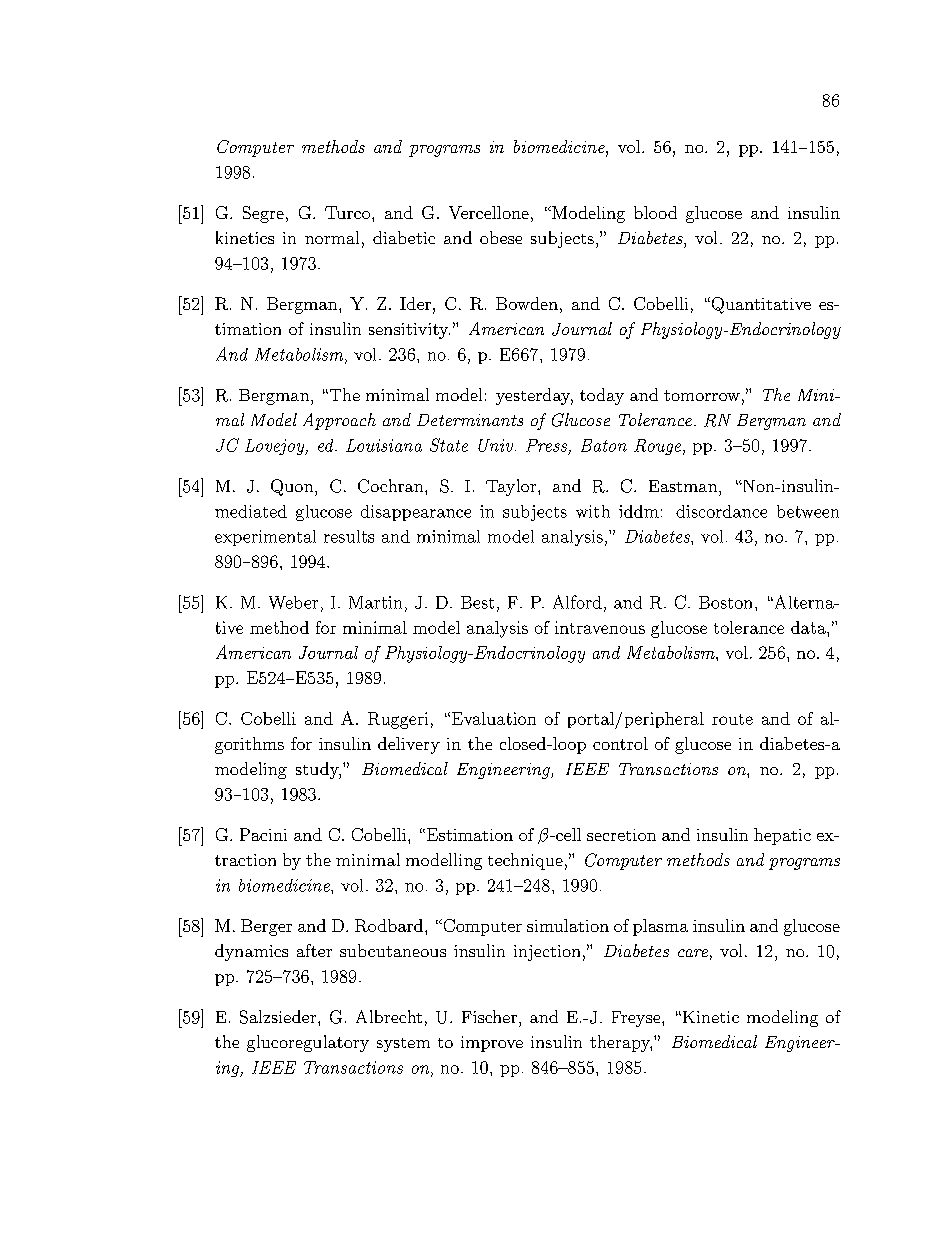 This screenshot has height=1233, width=952. Describe the element at coordinates (332, 237) in the screenshot. I see `normal` at that location.
